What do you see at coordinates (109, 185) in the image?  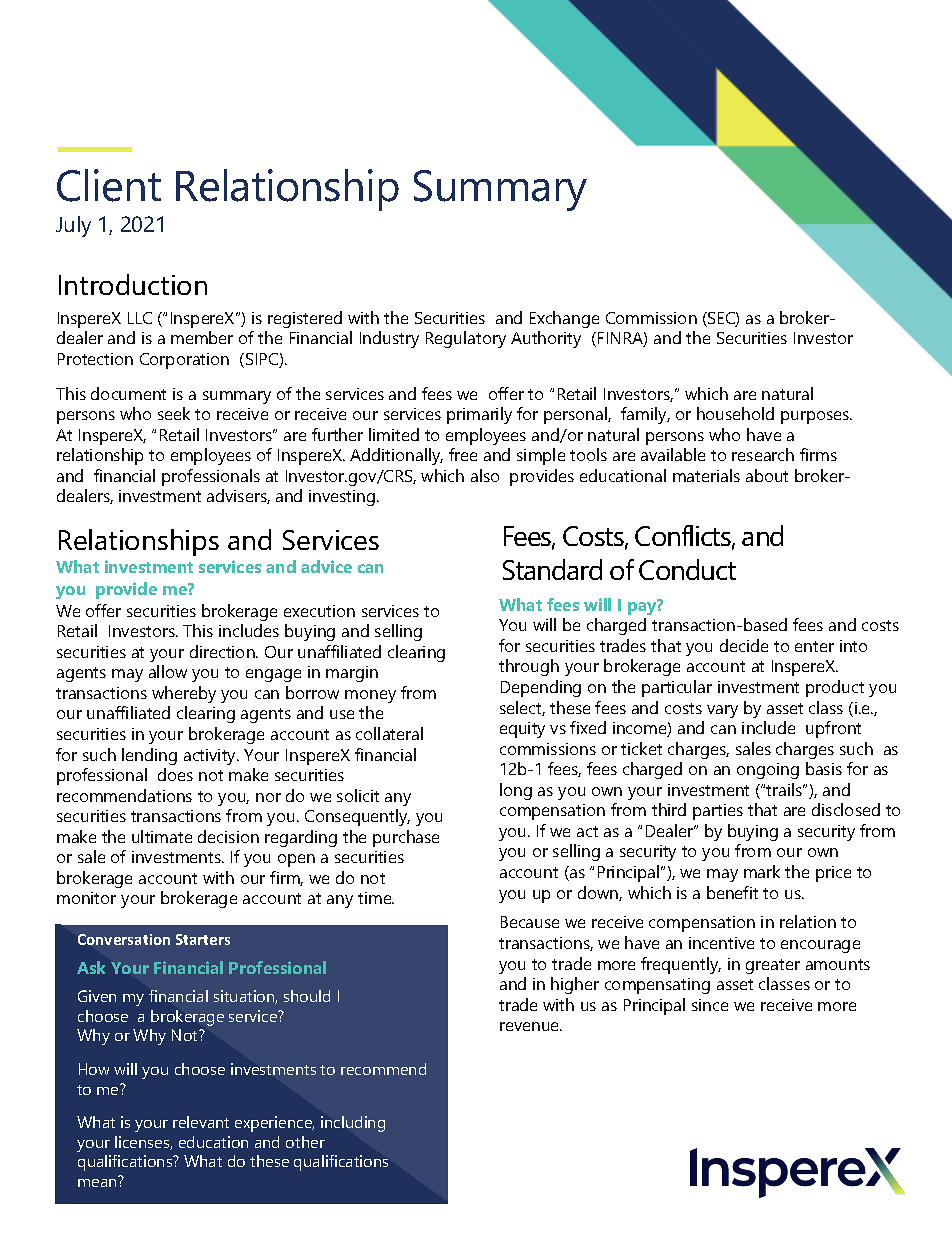 I see `Client` at bounding box center [109, 185].
